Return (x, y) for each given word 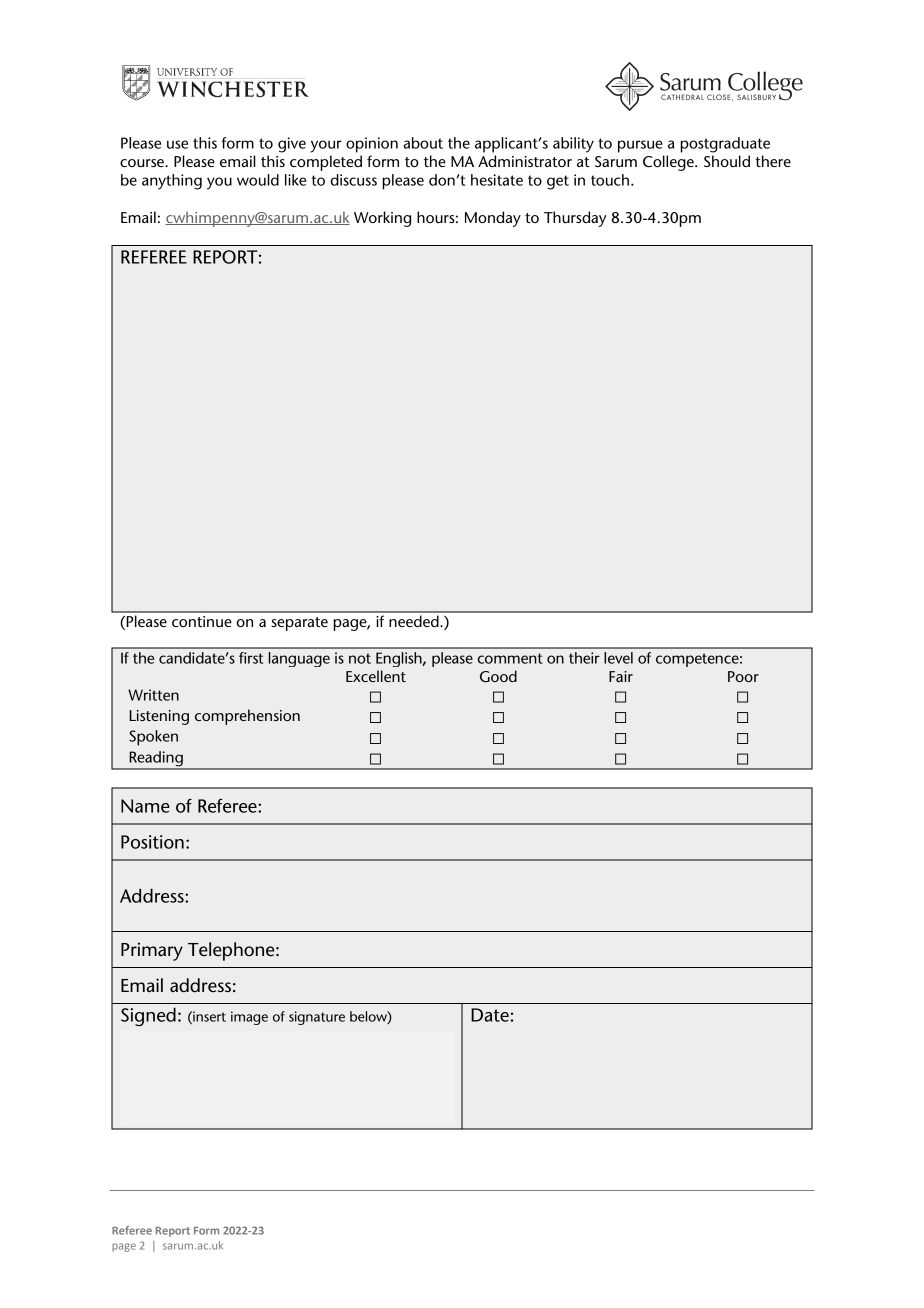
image (249, 1018)
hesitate (497, 180)
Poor (743, 676)
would (258, 180)
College (669, 163)
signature (317, 1018)
